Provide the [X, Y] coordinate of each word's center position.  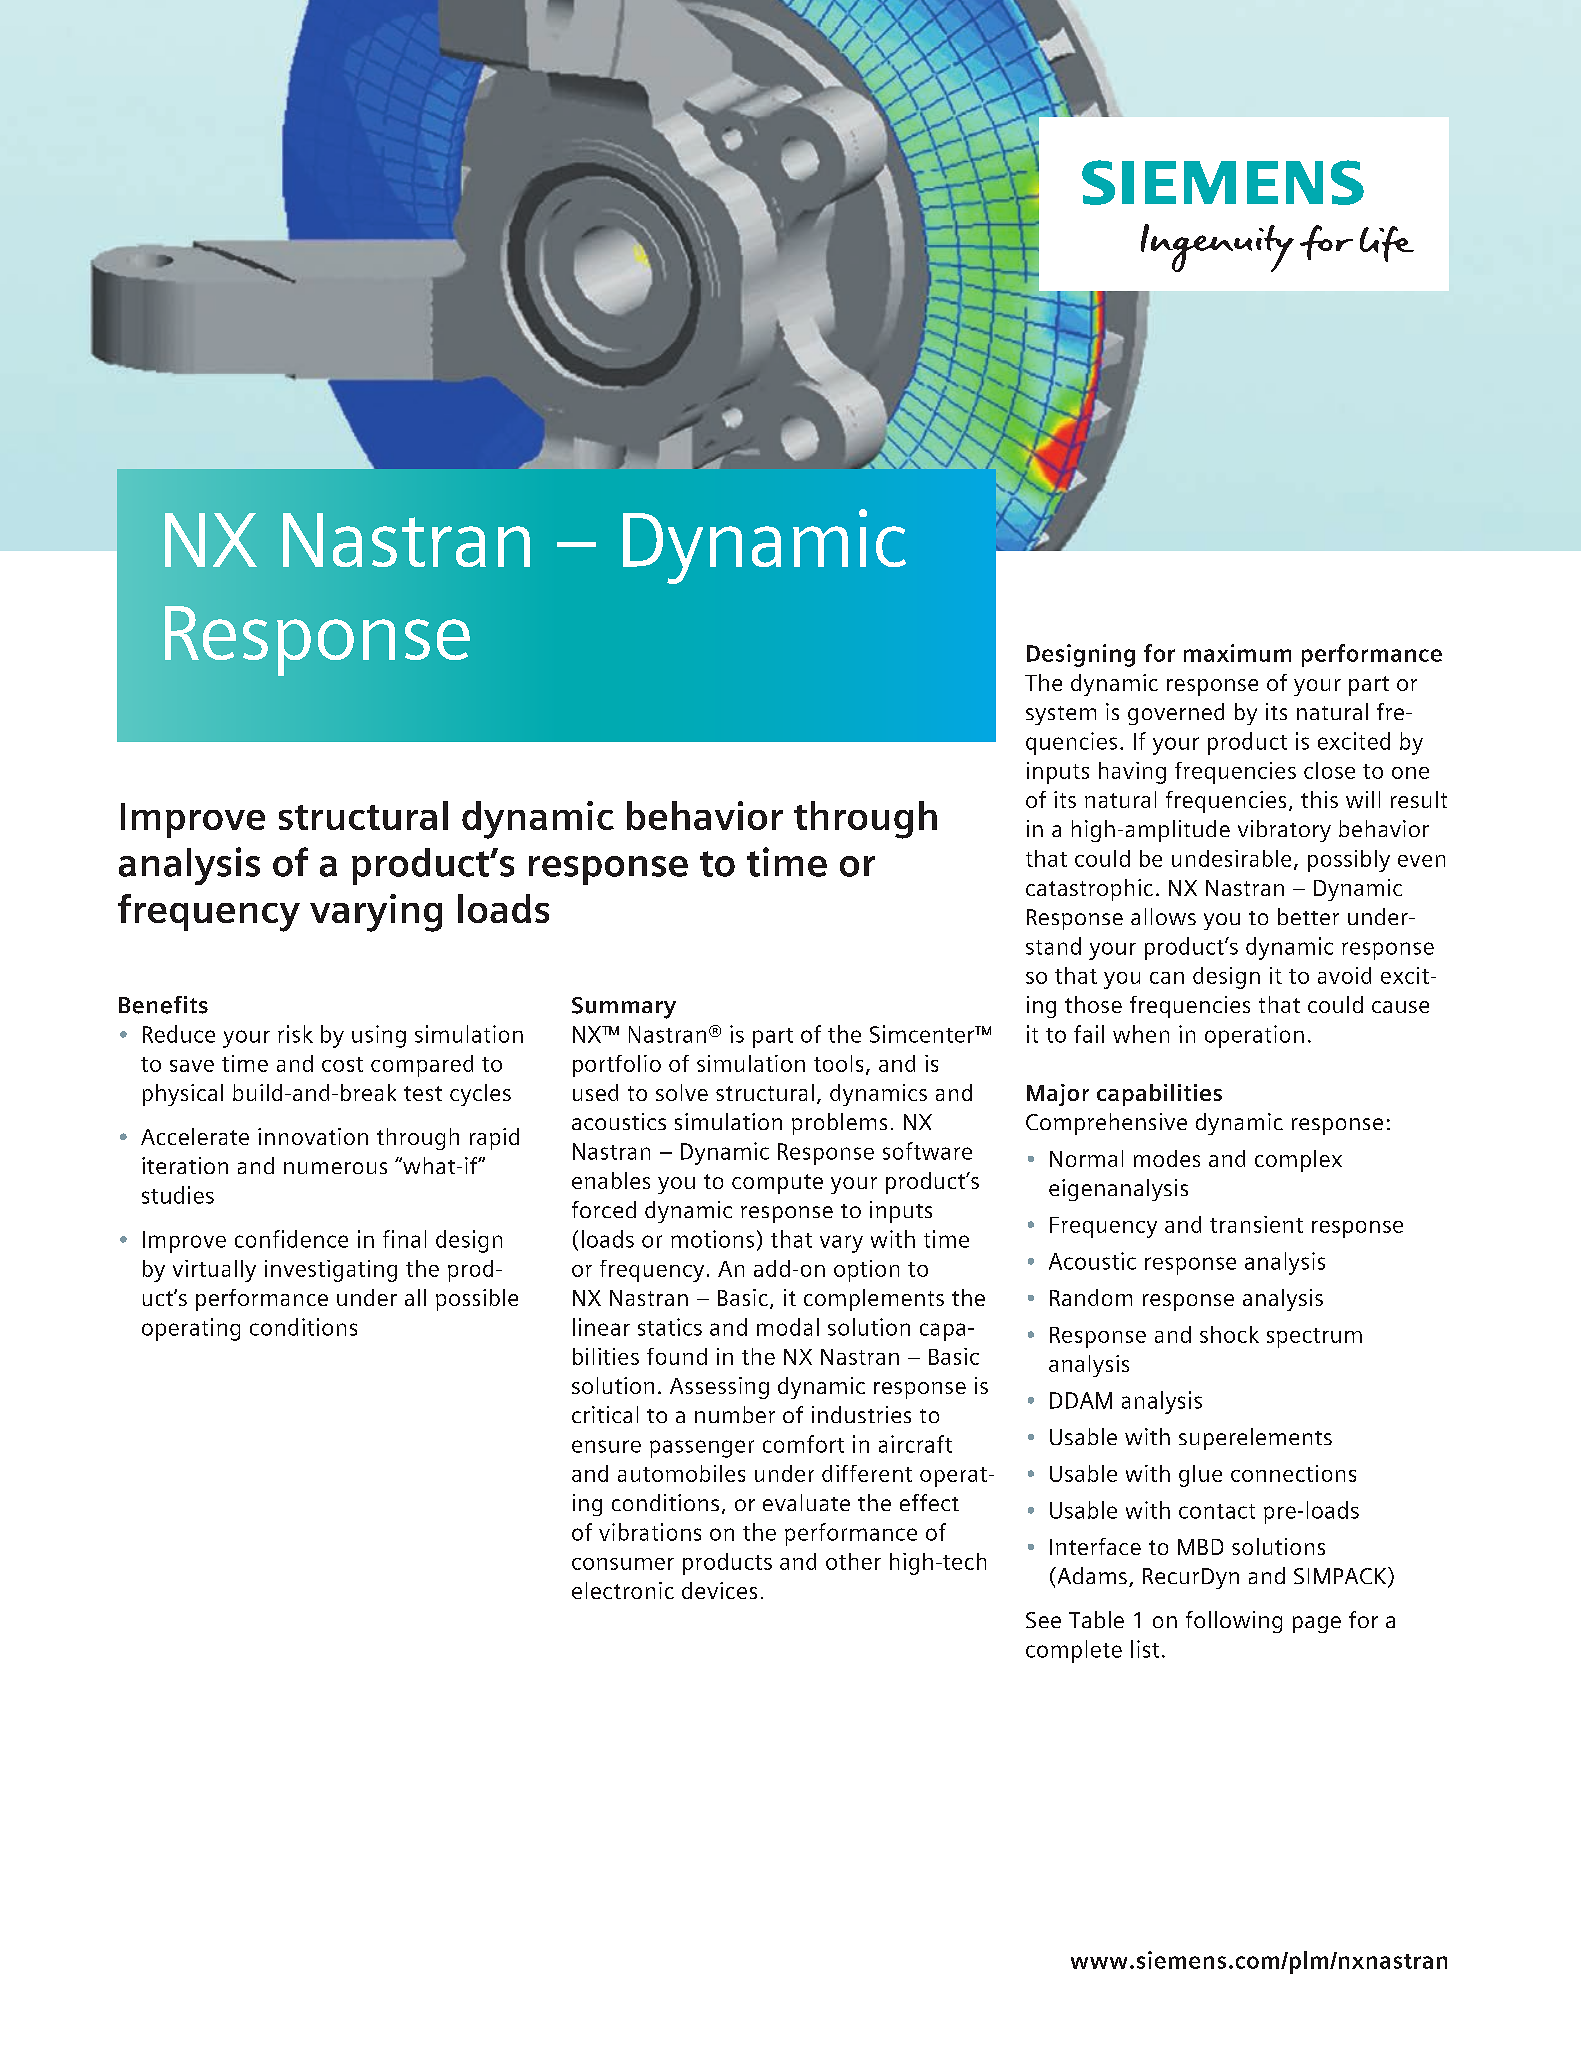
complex [1298, 1161]
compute [777, 1184]
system [1061, 715]
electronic [623, 1590]
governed [1176, 714]
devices [719, 1590]
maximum [1237, 653]
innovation [313, 1136]
